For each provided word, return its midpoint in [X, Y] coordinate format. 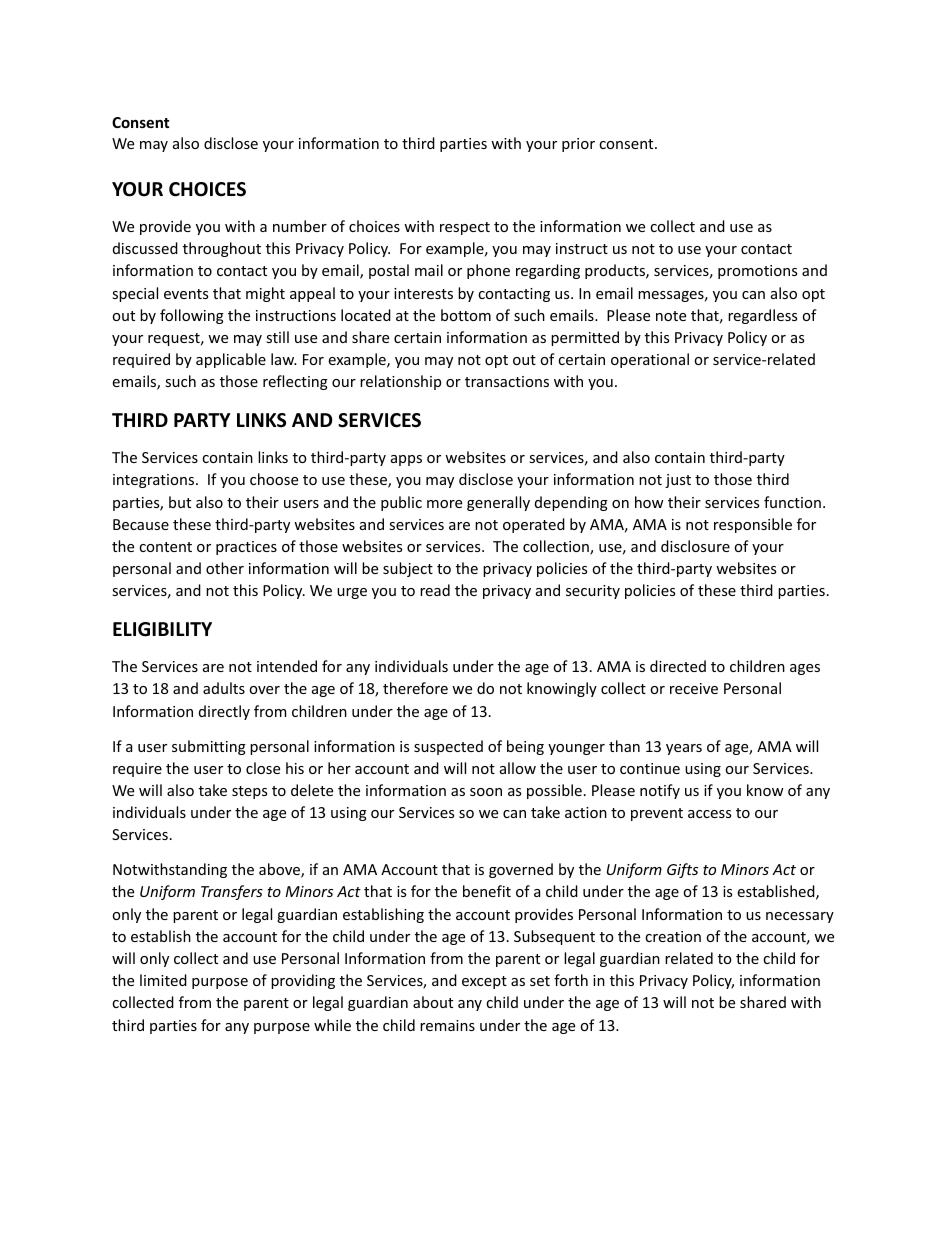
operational [650, 360]
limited [163, 980]
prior [578, 145]
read [435, 590]
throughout [222, 249]
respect [465, 228]
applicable [231, 360]
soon [486, 792]
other [225, 568]
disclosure [695, 546]
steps [249, 792]
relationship [400, 382]
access [709, 814]
